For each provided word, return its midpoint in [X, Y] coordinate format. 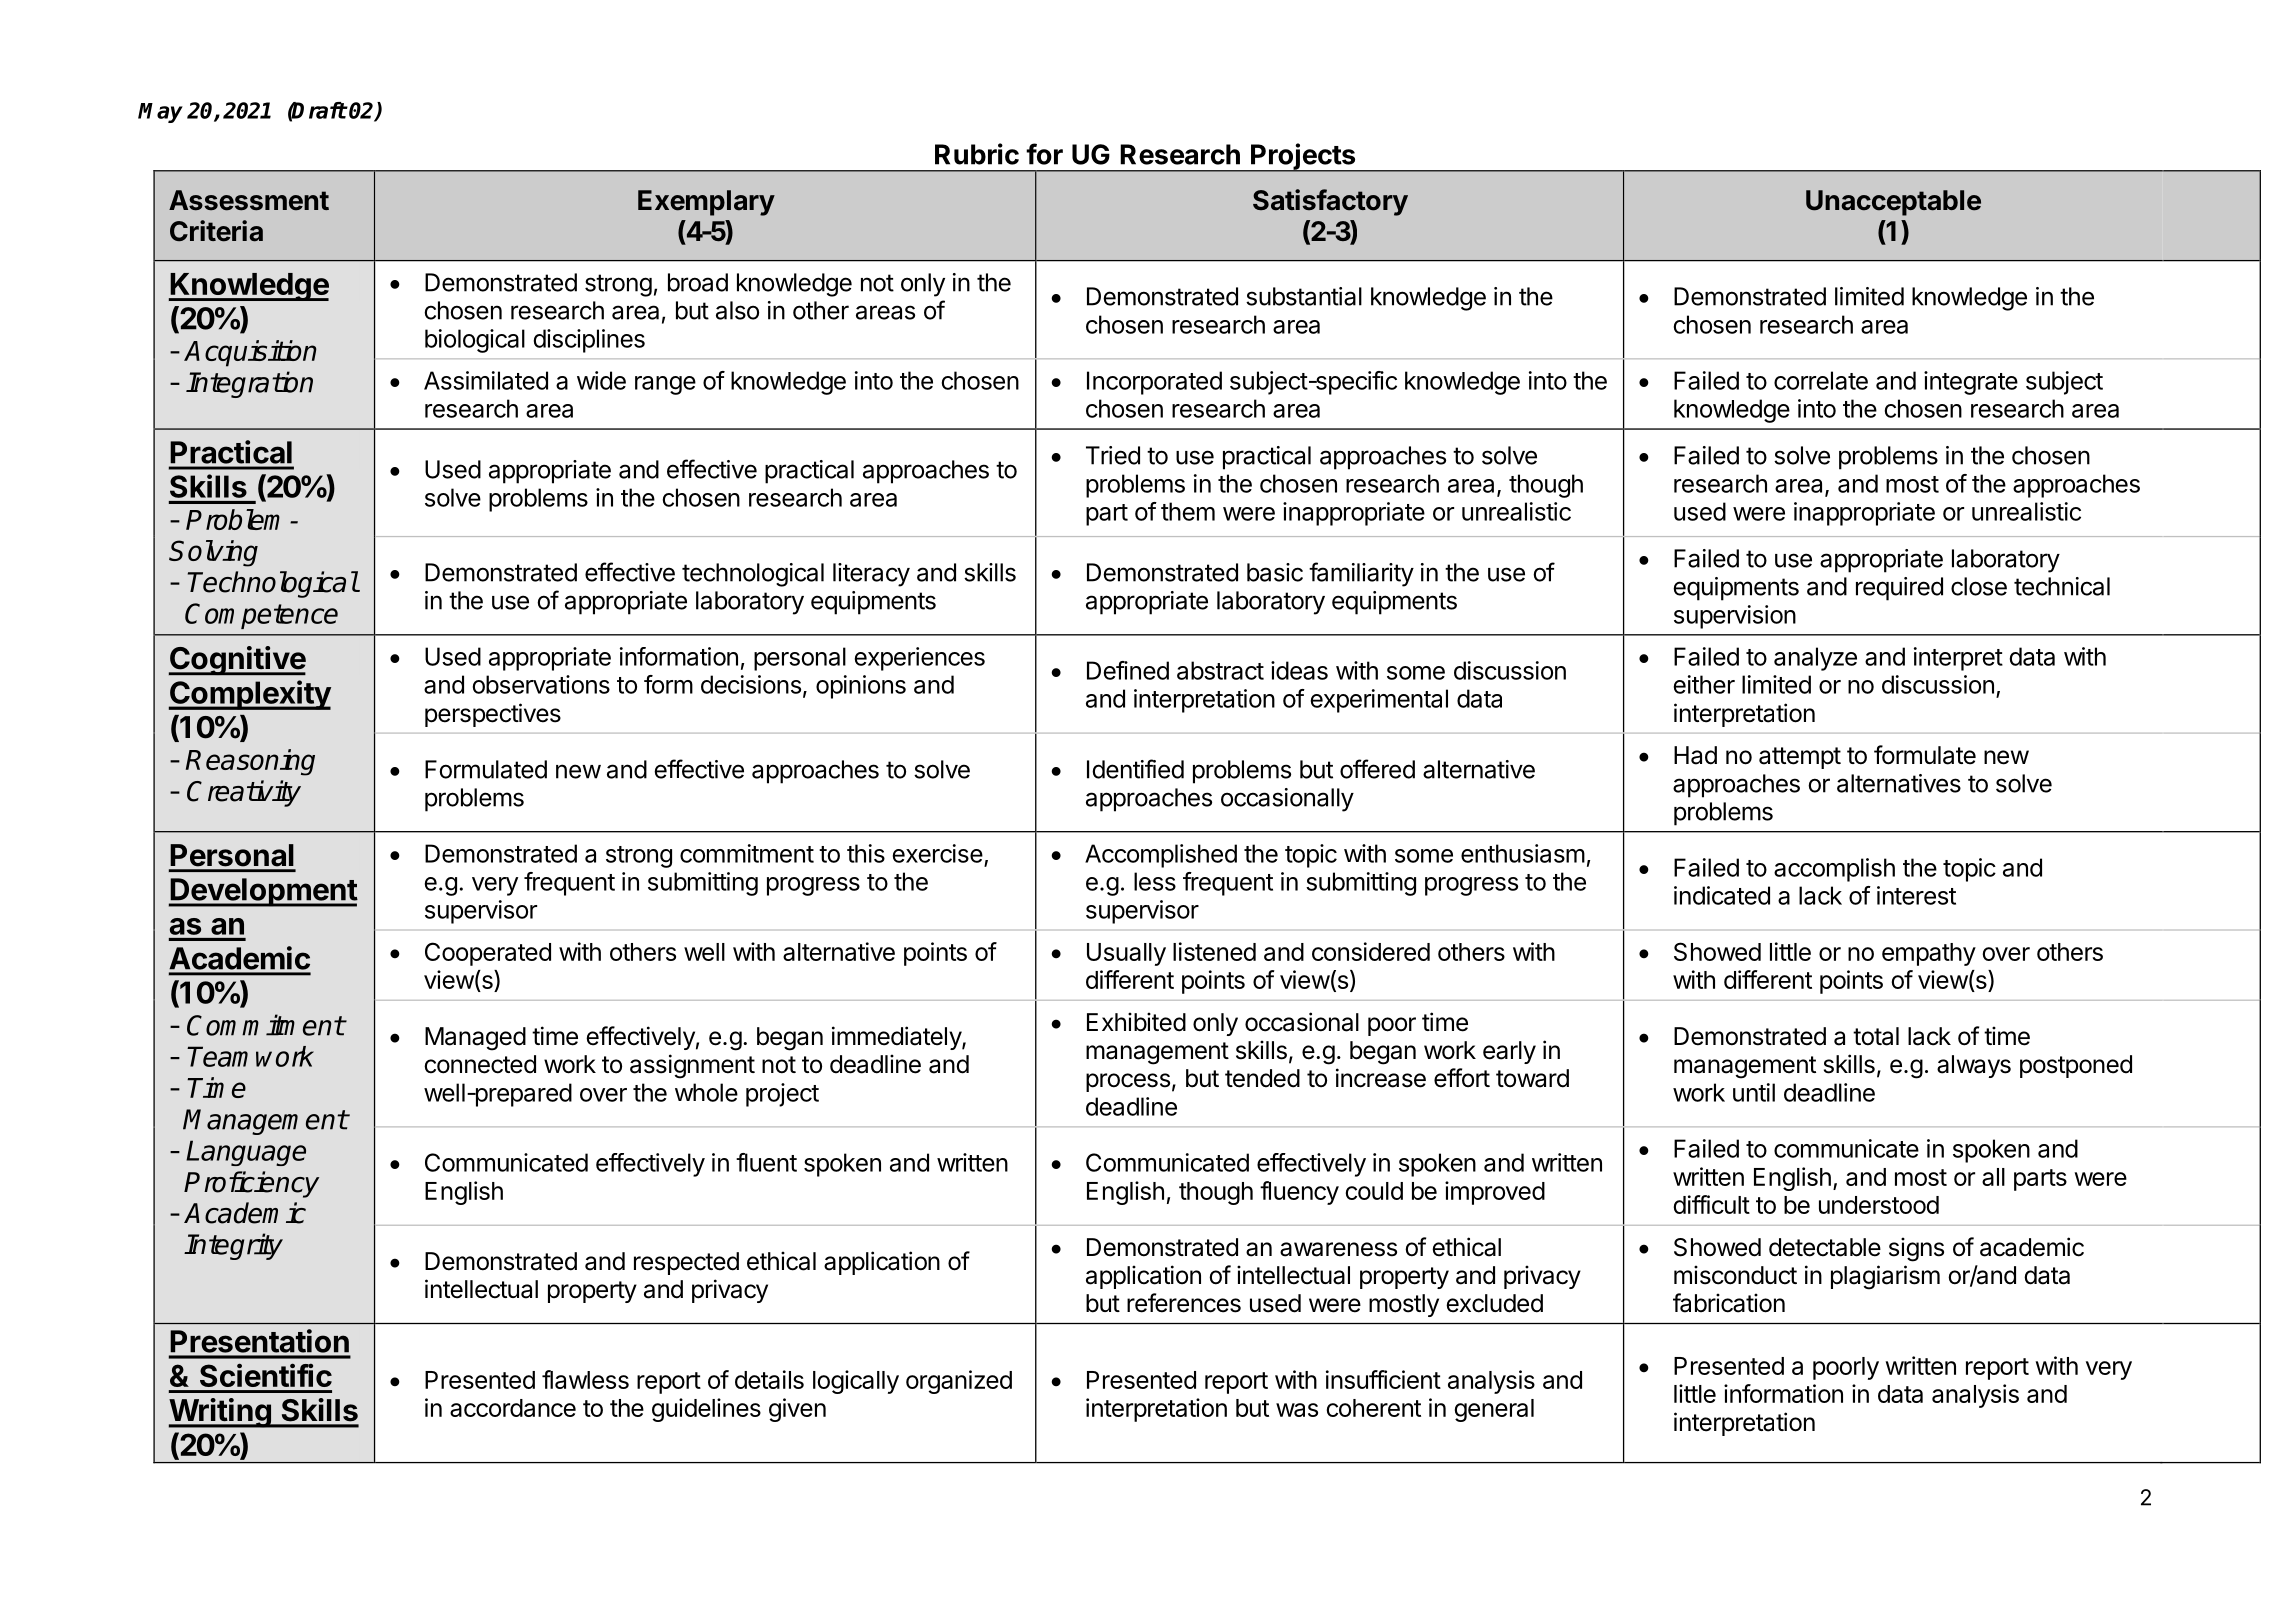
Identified [1135, 769]
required [1899, 589]
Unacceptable [1893, 203]
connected [480, 1064]
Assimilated [486, 380]
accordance [513, 1408]
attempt [1800, 758]
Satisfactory [1330, 202]
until [1754, 1092]
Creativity [244, 793]
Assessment [249, 200]
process [1128, 1082]
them [1188, 511]
